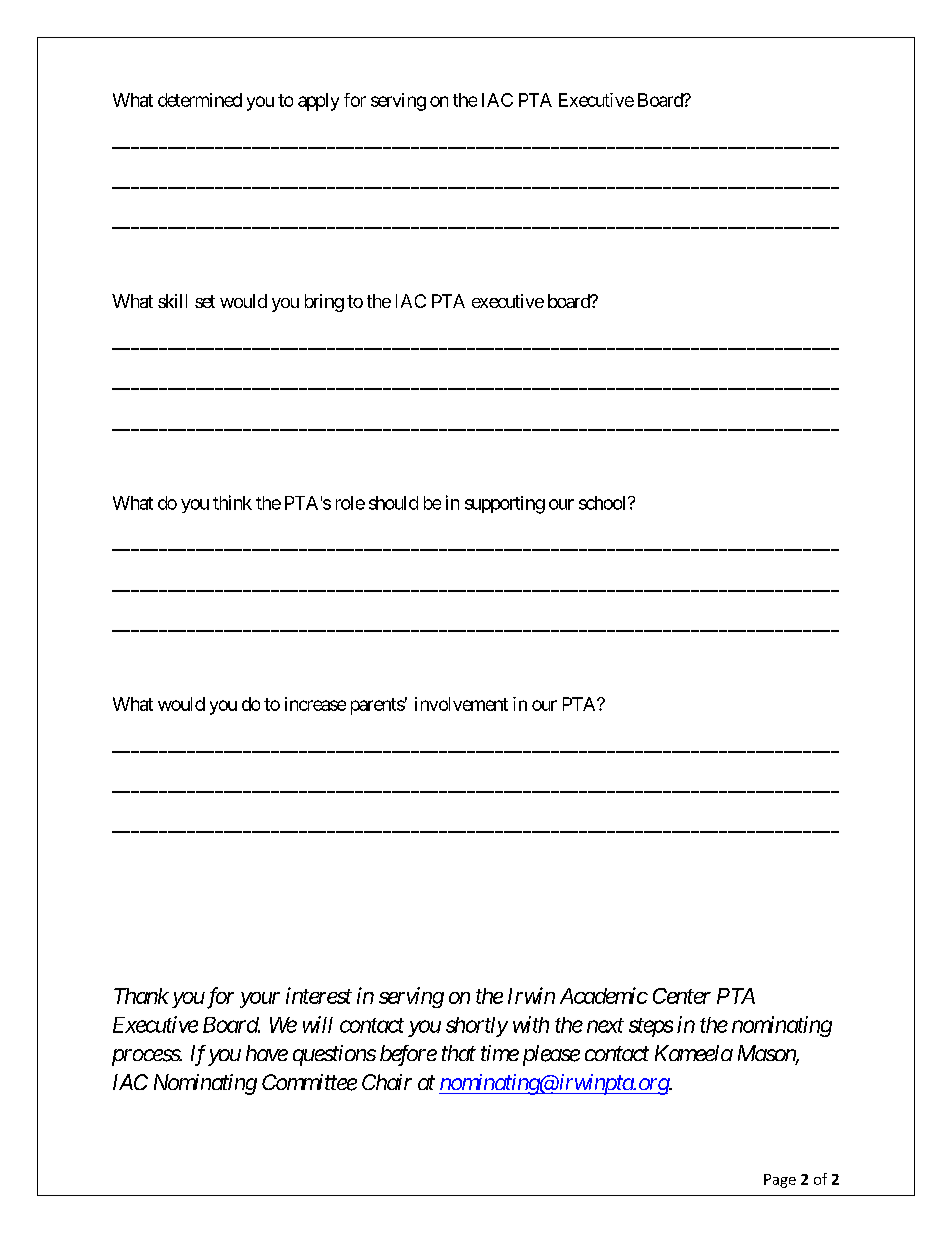 This document has height=1233, width=952. Describe the element at coordinates (477, 1027) in the document. I see `shortly` at that location.
